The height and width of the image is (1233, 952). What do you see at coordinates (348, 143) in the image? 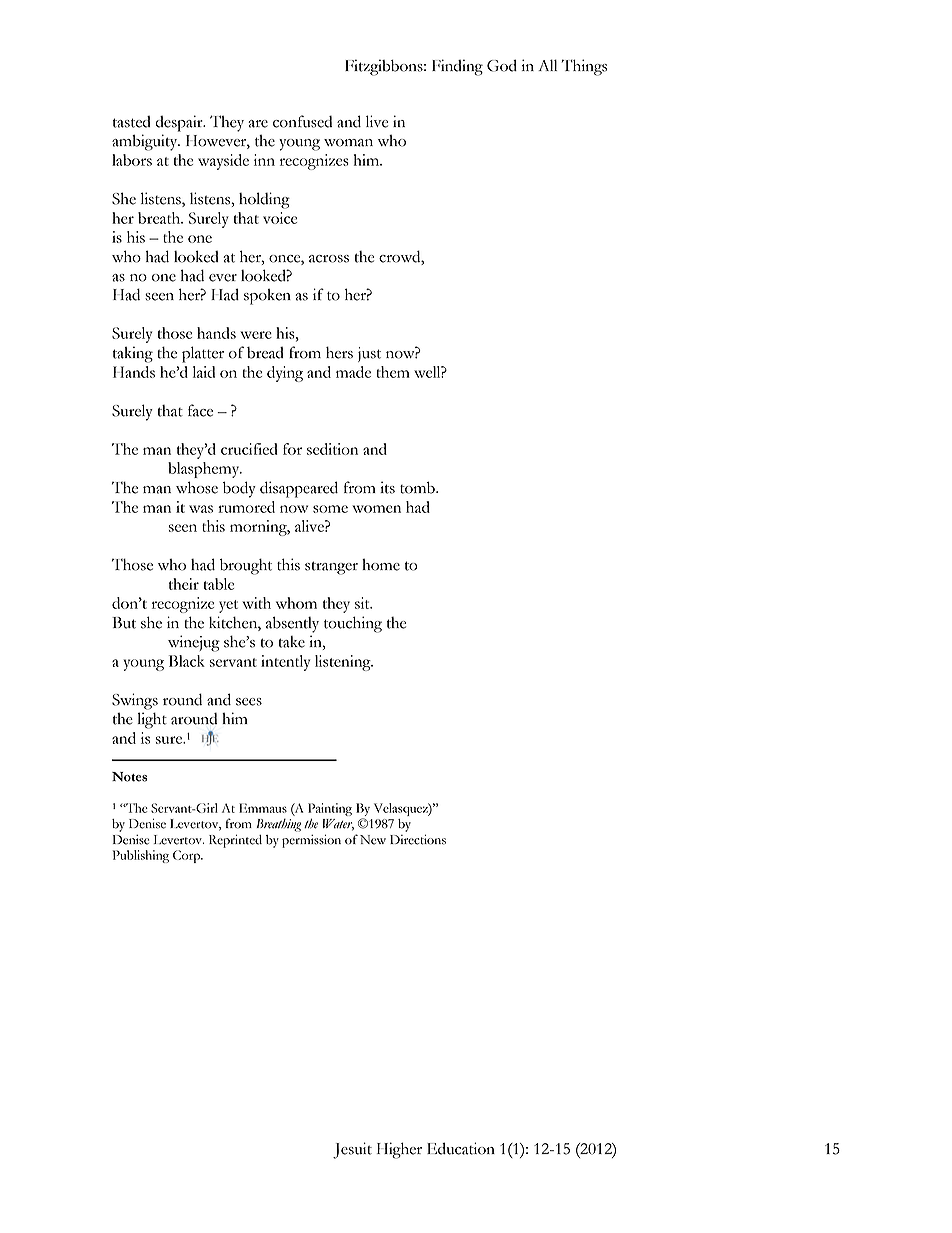
I see `woman` at bounding box center [348, 143].
